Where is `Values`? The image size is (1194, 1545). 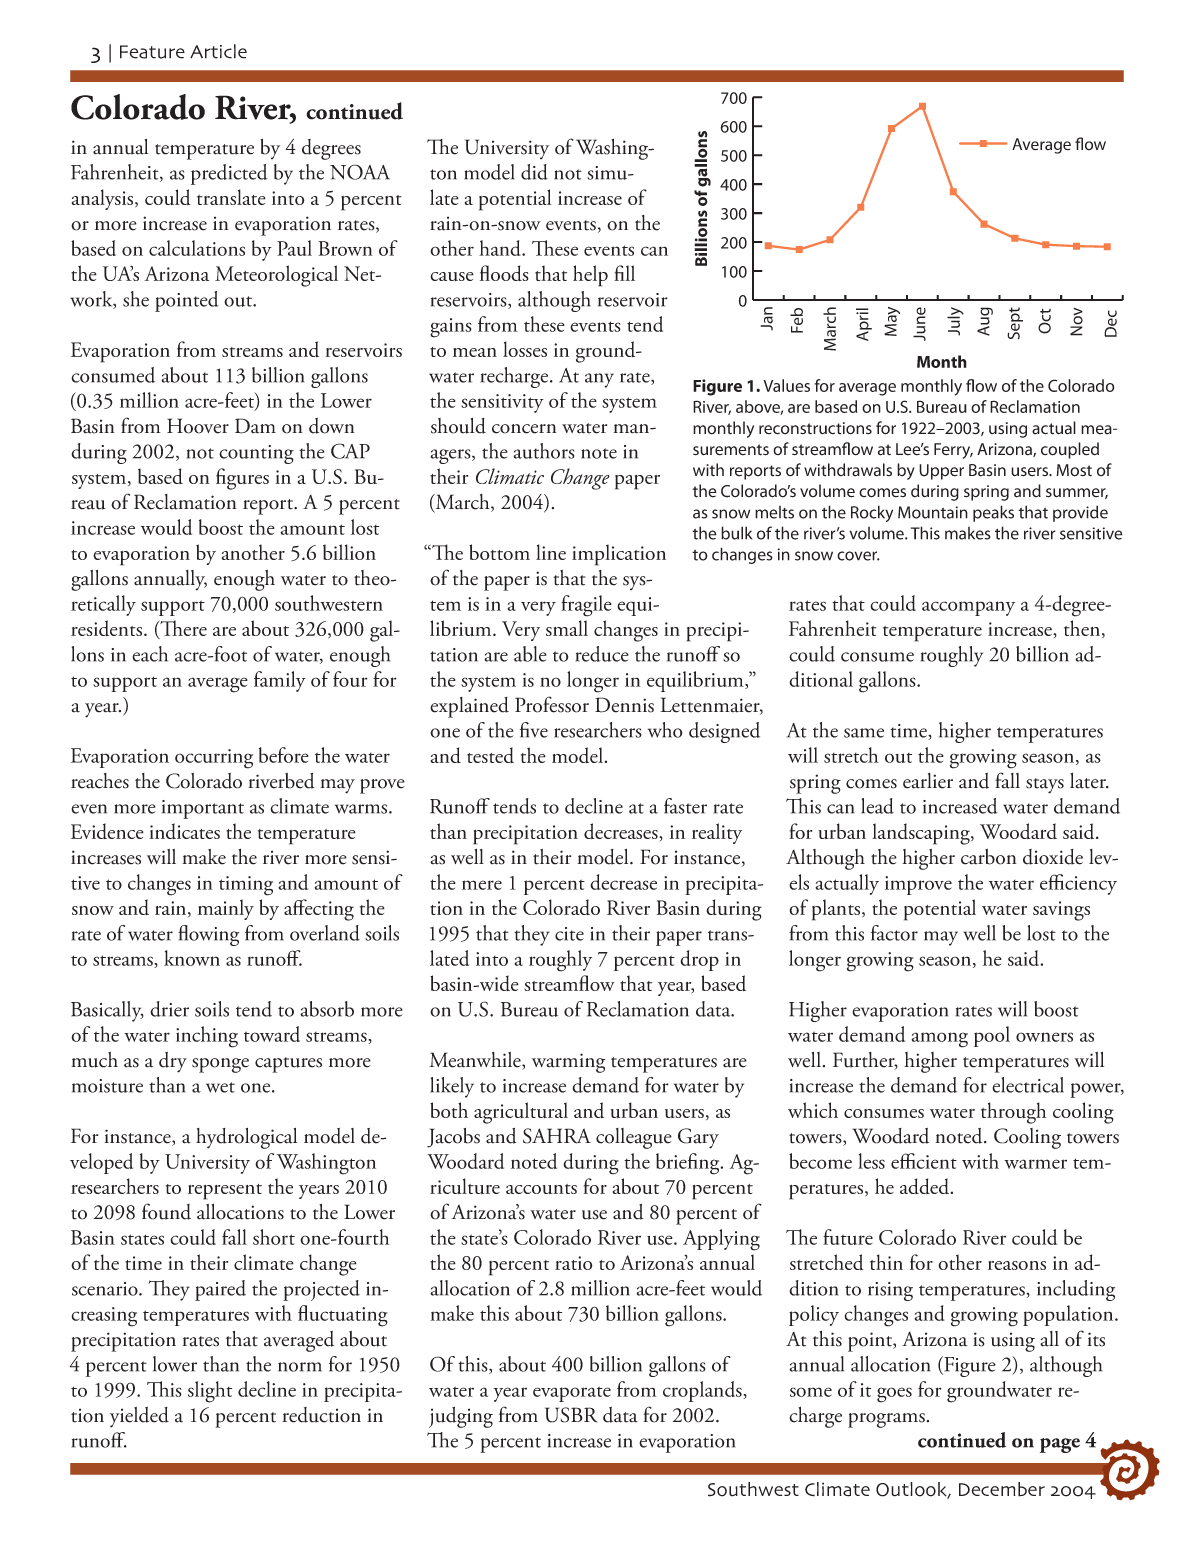 Values is located at coordinates (786, 385).
